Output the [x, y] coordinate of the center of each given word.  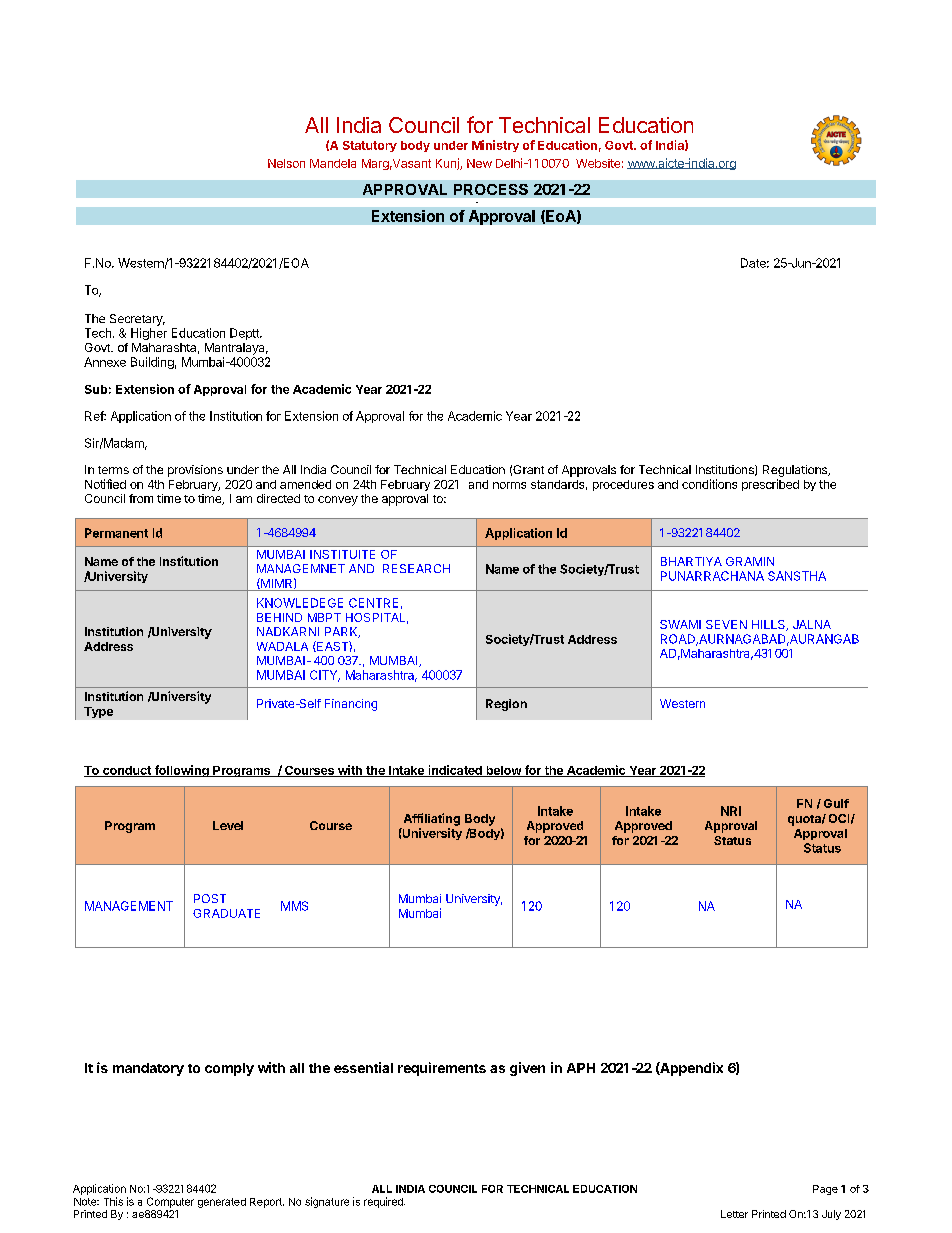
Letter [734, 1214]
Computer [170, 1202]
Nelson [286, 163]
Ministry [495, 146]
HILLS [769, 625]
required [384, 1202]
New [479, 163]
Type [98, 712]
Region [506, 705]
